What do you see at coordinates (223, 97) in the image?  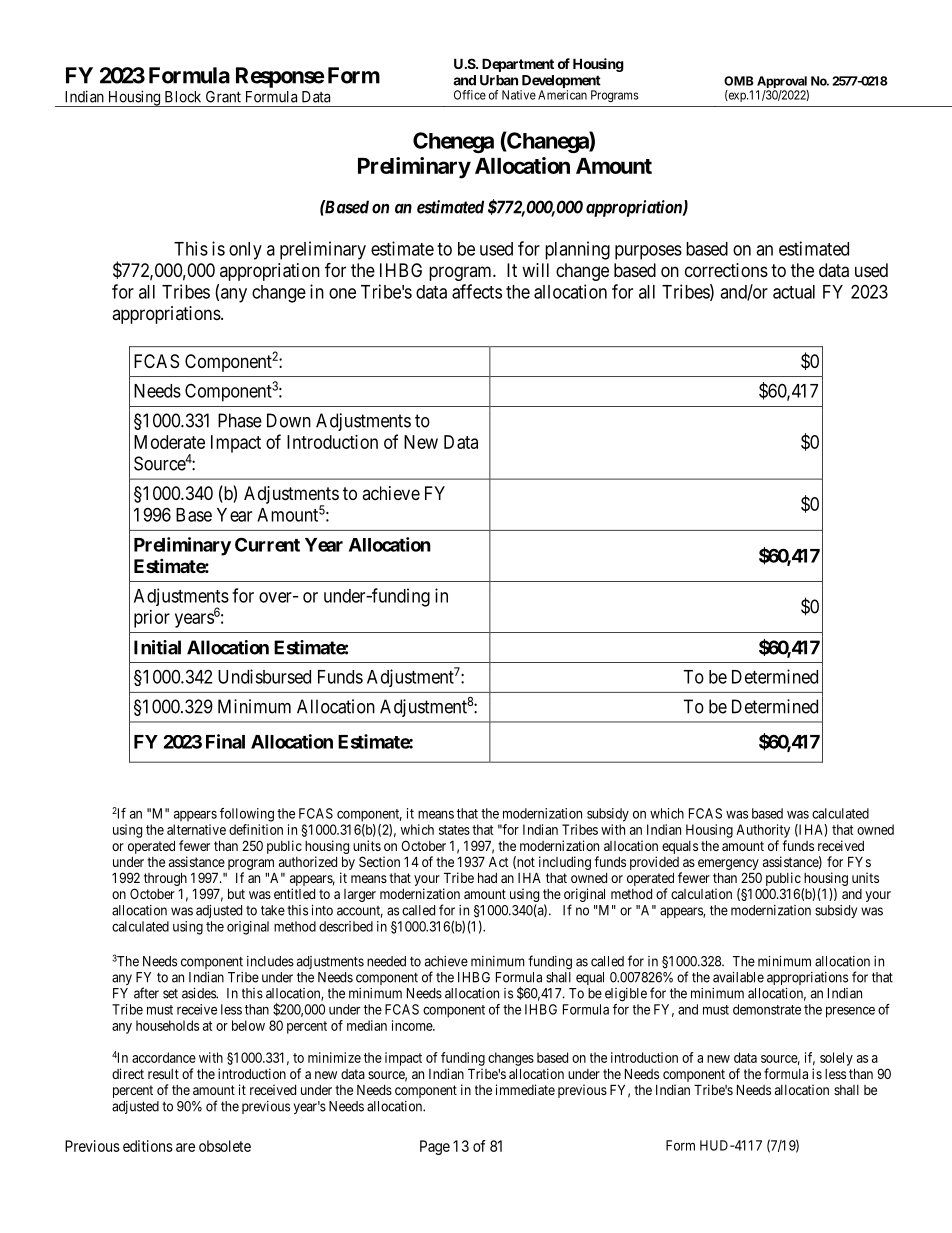 I see `Grant` at bounding box center [223, 97].
